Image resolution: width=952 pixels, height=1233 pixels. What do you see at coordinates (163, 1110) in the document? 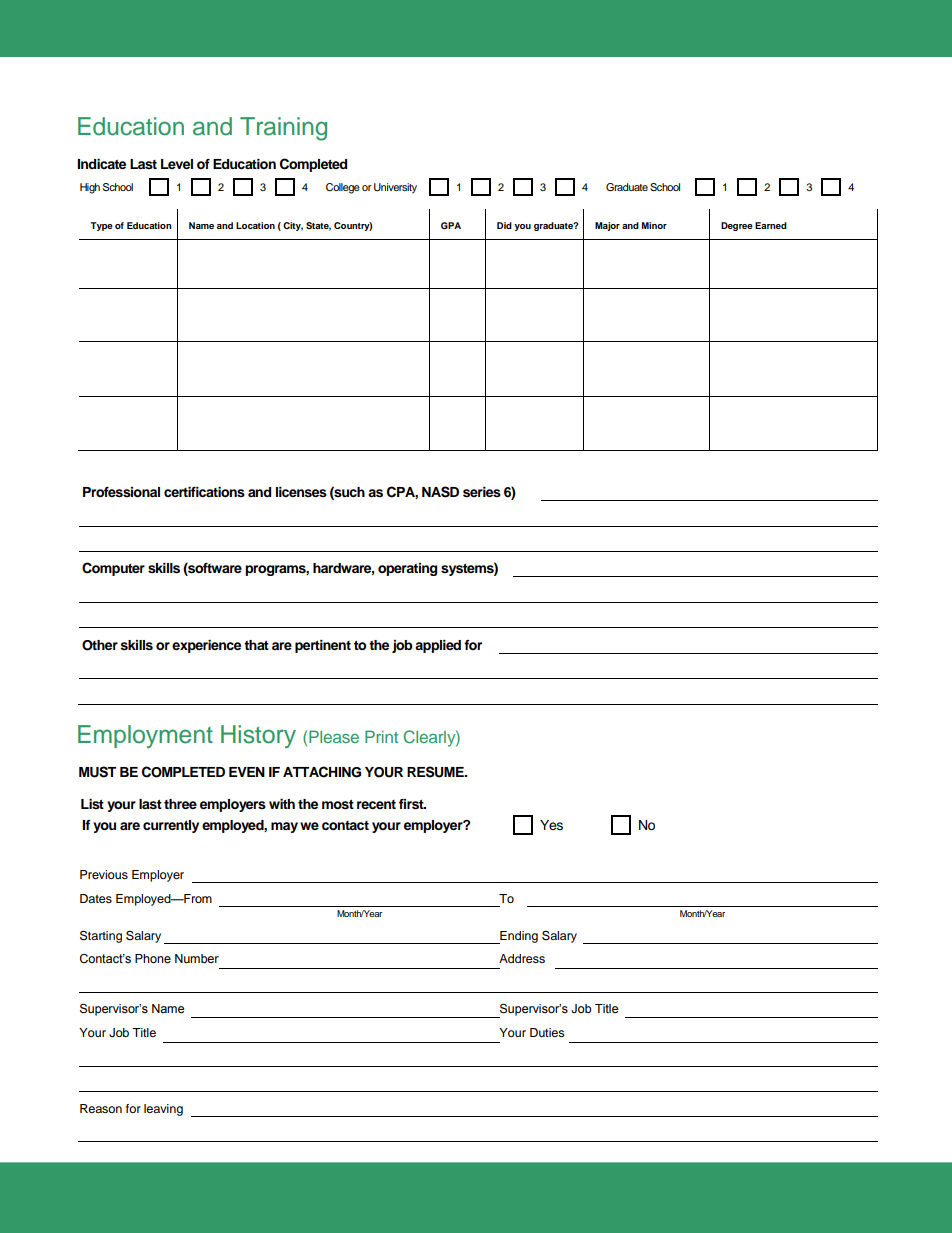
I see `leaving` at bounding box center [163, 1110].
